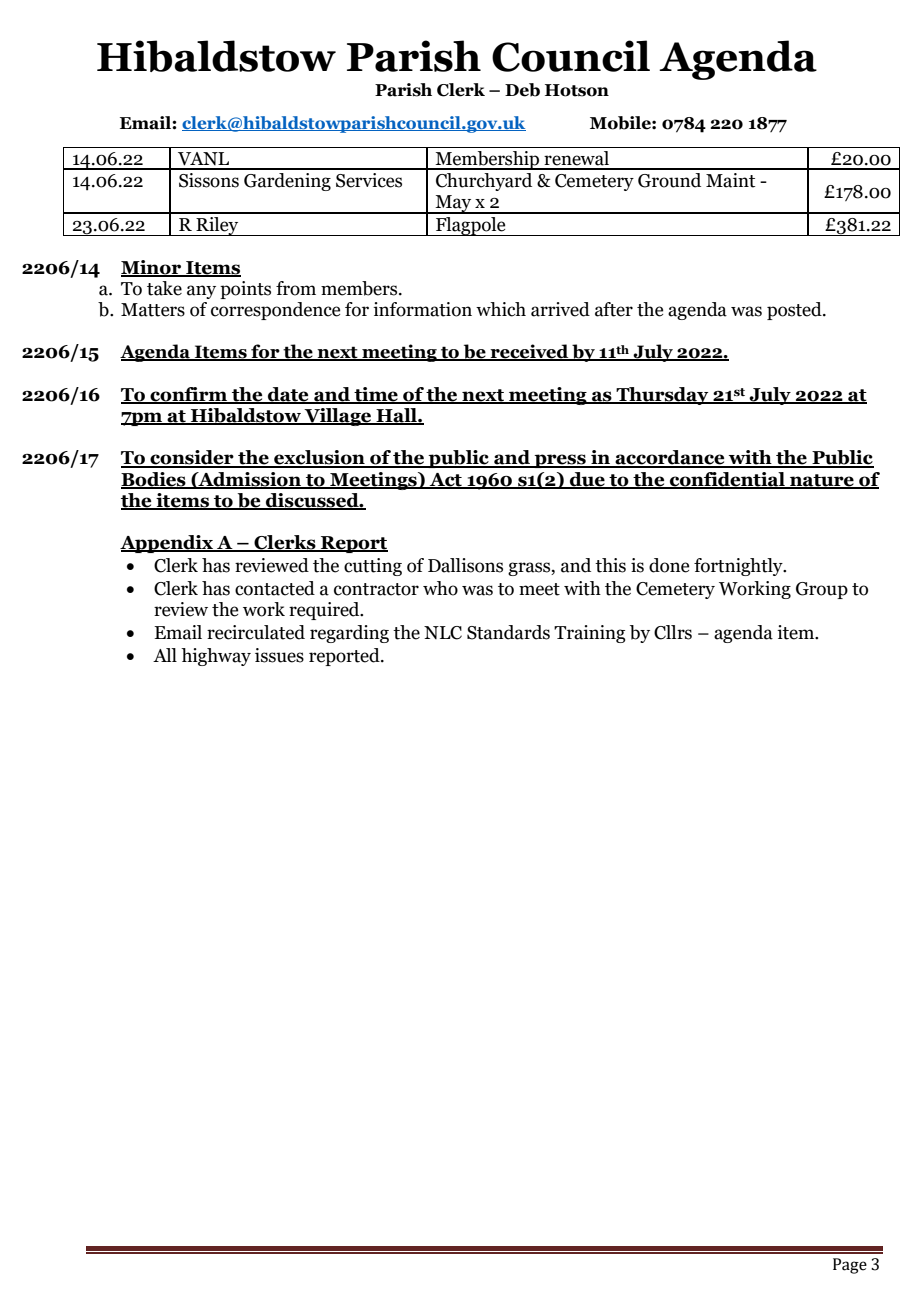  What do you see at coordinates (822, 590) in the image?
I see `Group` at bounding box center [822, 590].
